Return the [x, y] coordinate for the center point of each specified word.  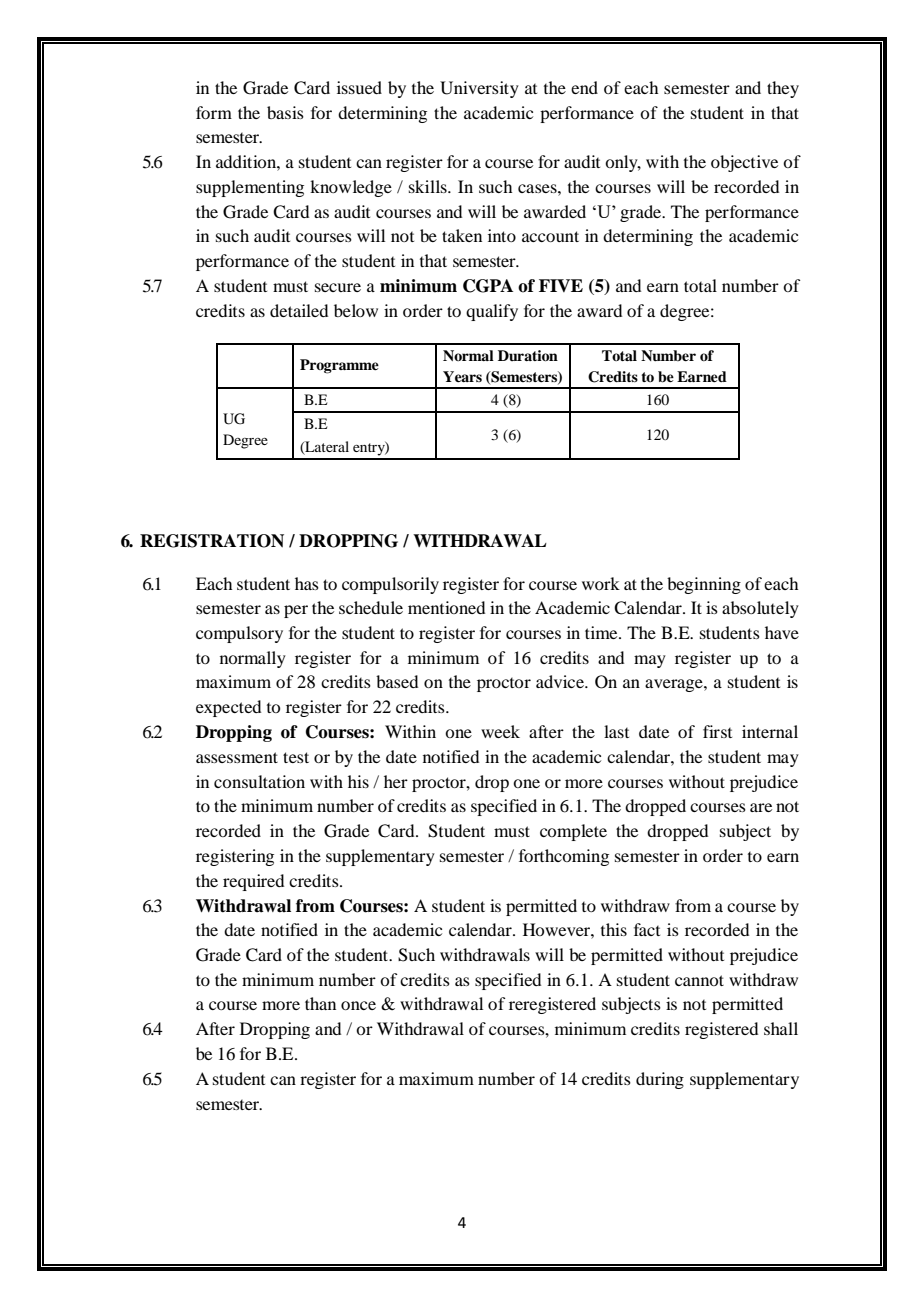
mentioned [446, 607]
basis [285, 112]
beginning [704, 585]
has [307, 583]
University [479, 89]
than [320, 1003]
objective [744, 163]
